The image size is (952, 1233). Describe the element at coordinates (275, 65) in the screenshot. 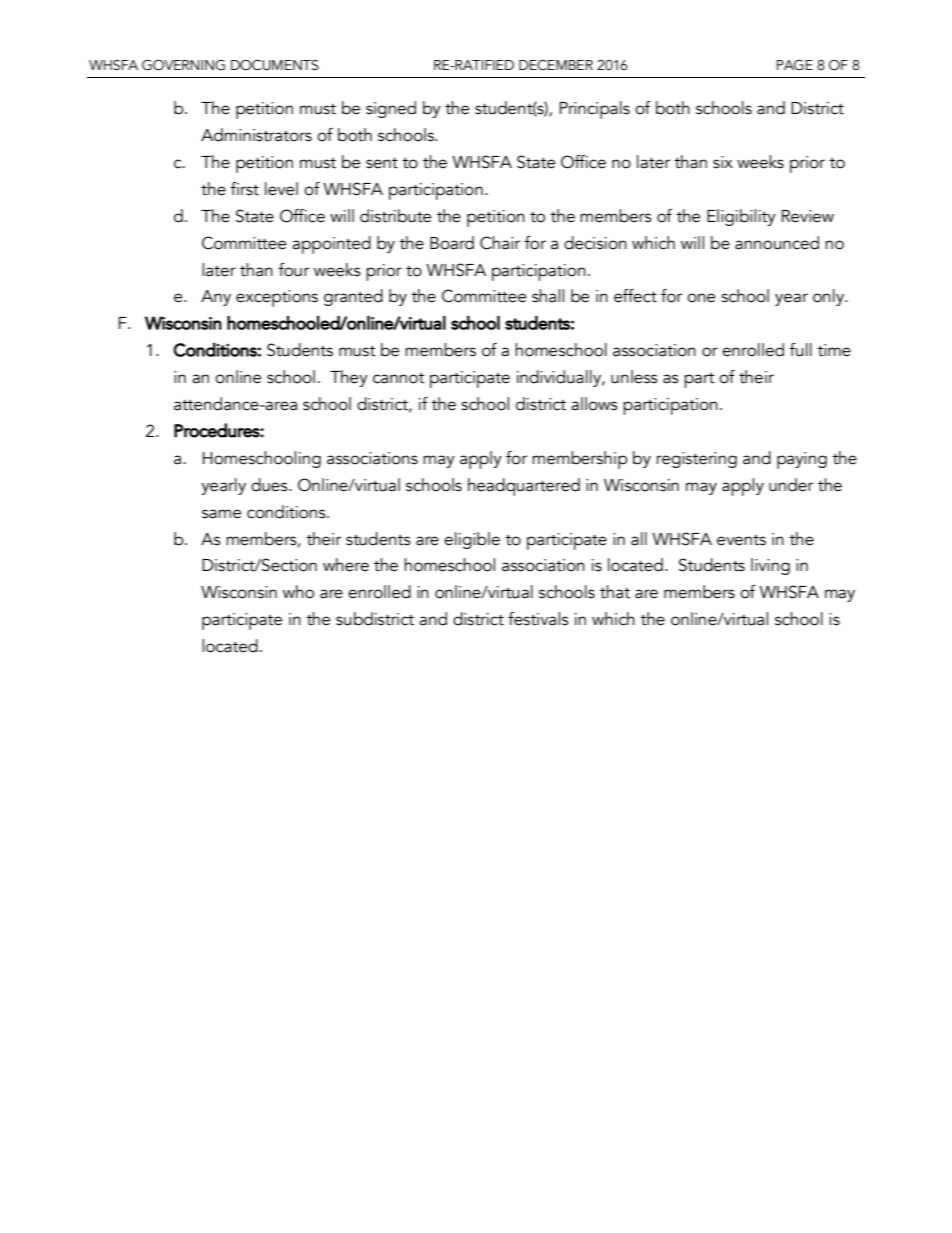

I see `DOCUMENTS` at that location.
